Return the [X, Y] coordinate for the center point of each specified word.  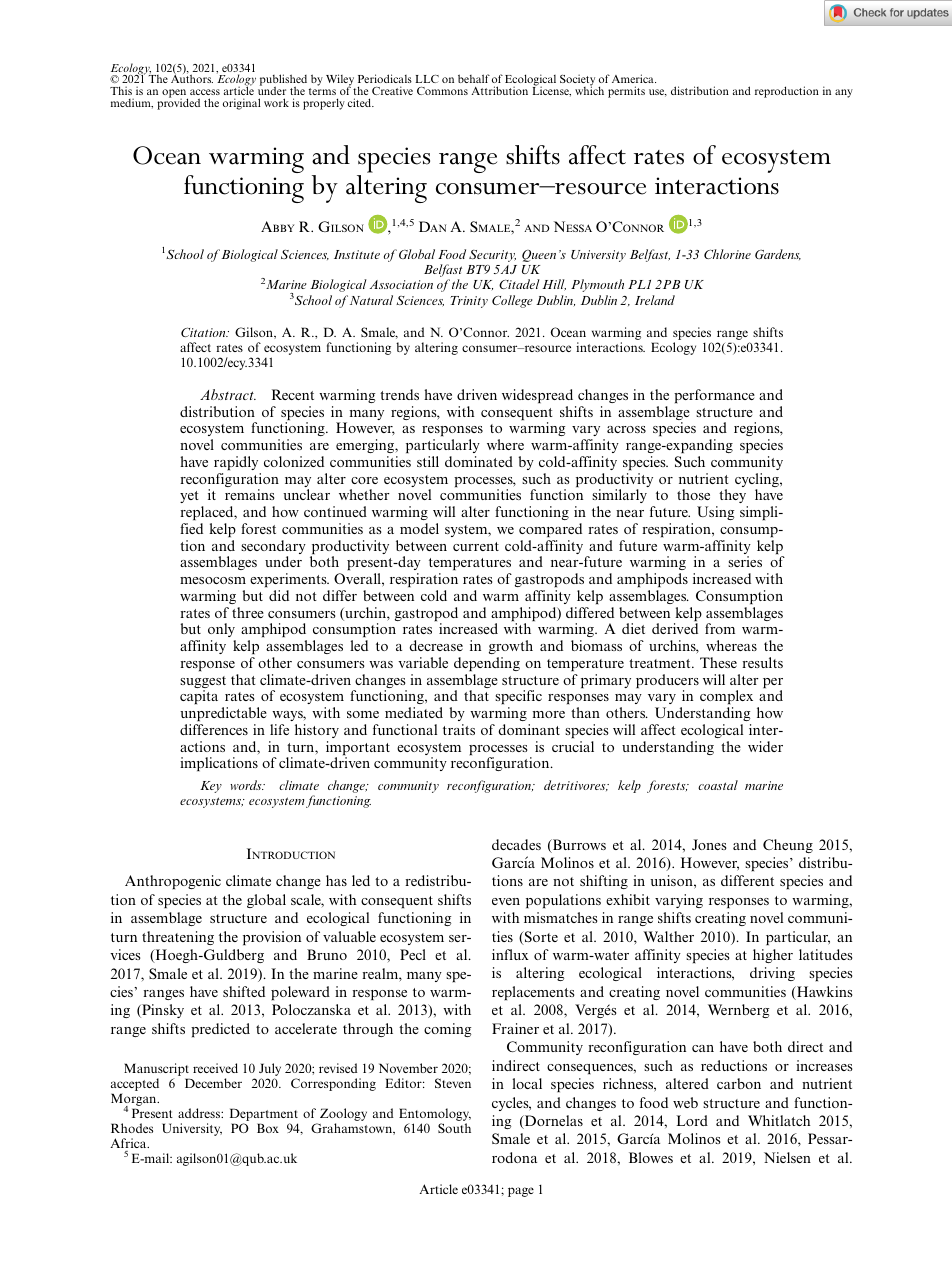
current [476, 546]
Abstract [228, 394]
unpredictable [223, 714]
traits [459, 729]
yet [189, 497]
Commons [442, 91]
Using [715, 513]
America [634, 80]
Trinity [469, 302]
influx [510, 954]
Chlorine [727, 254]
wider [765, 746]
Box [268, 1128]
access [205, 92]
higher [773, 956]
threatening [178, 938]
